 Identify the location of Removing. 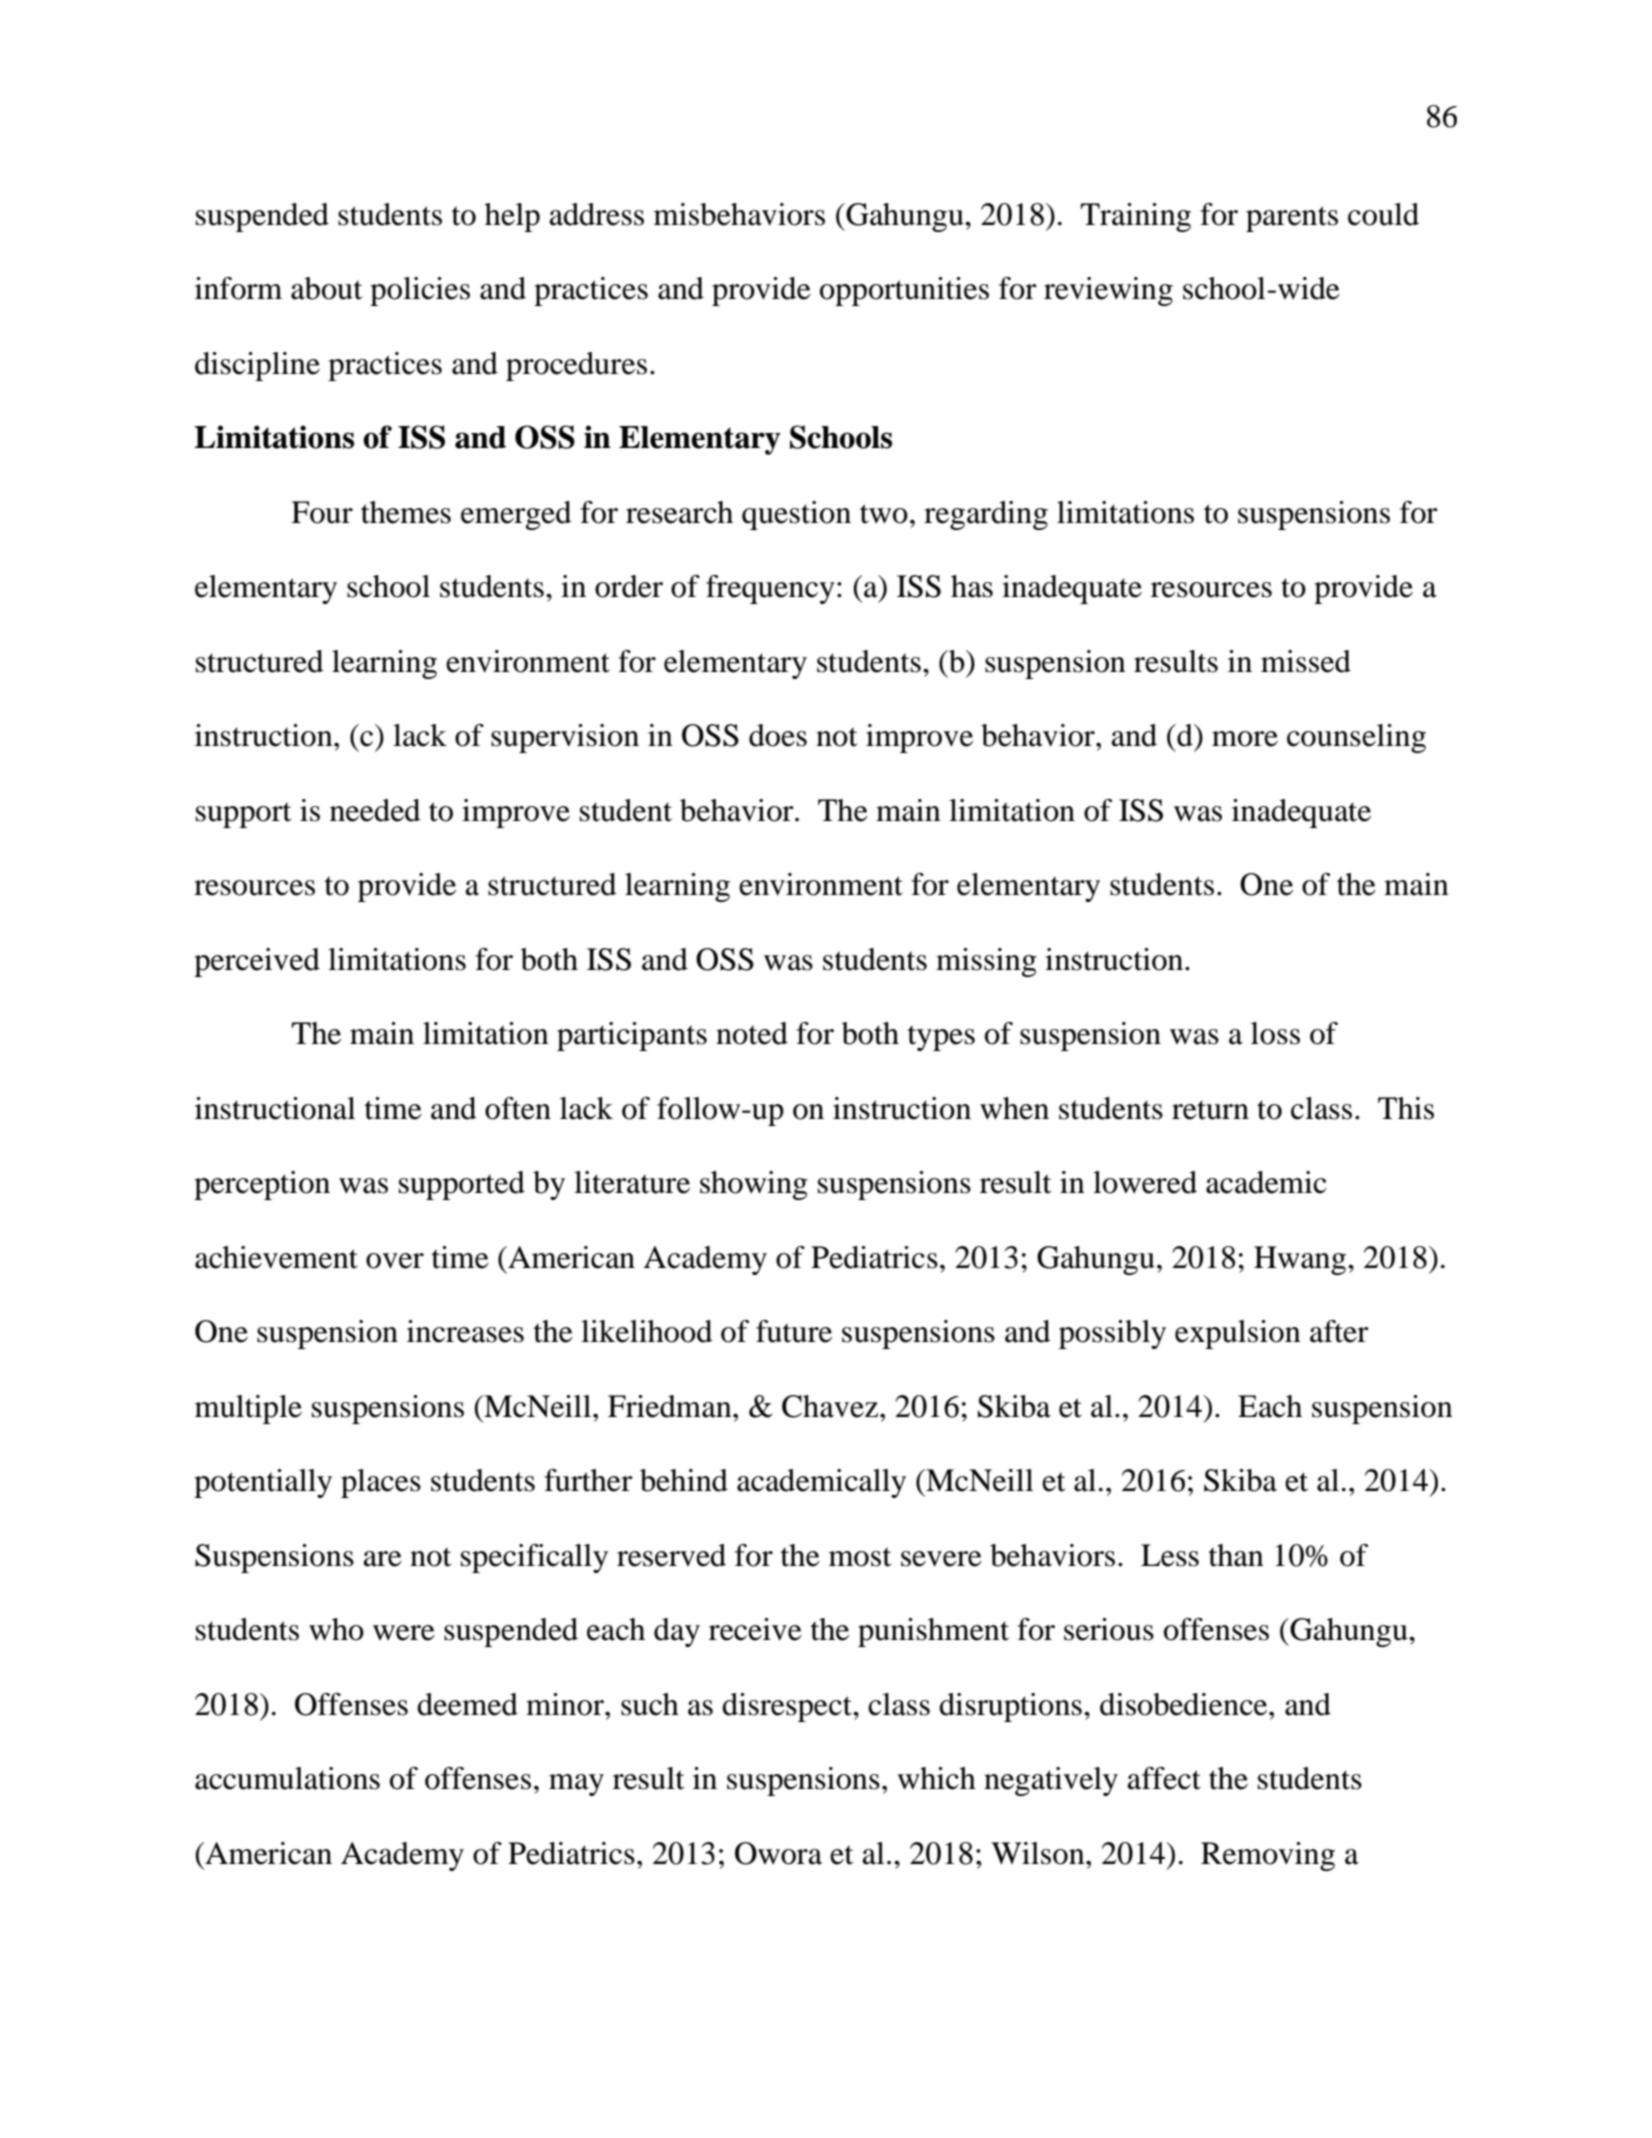
(1268, 1856).
